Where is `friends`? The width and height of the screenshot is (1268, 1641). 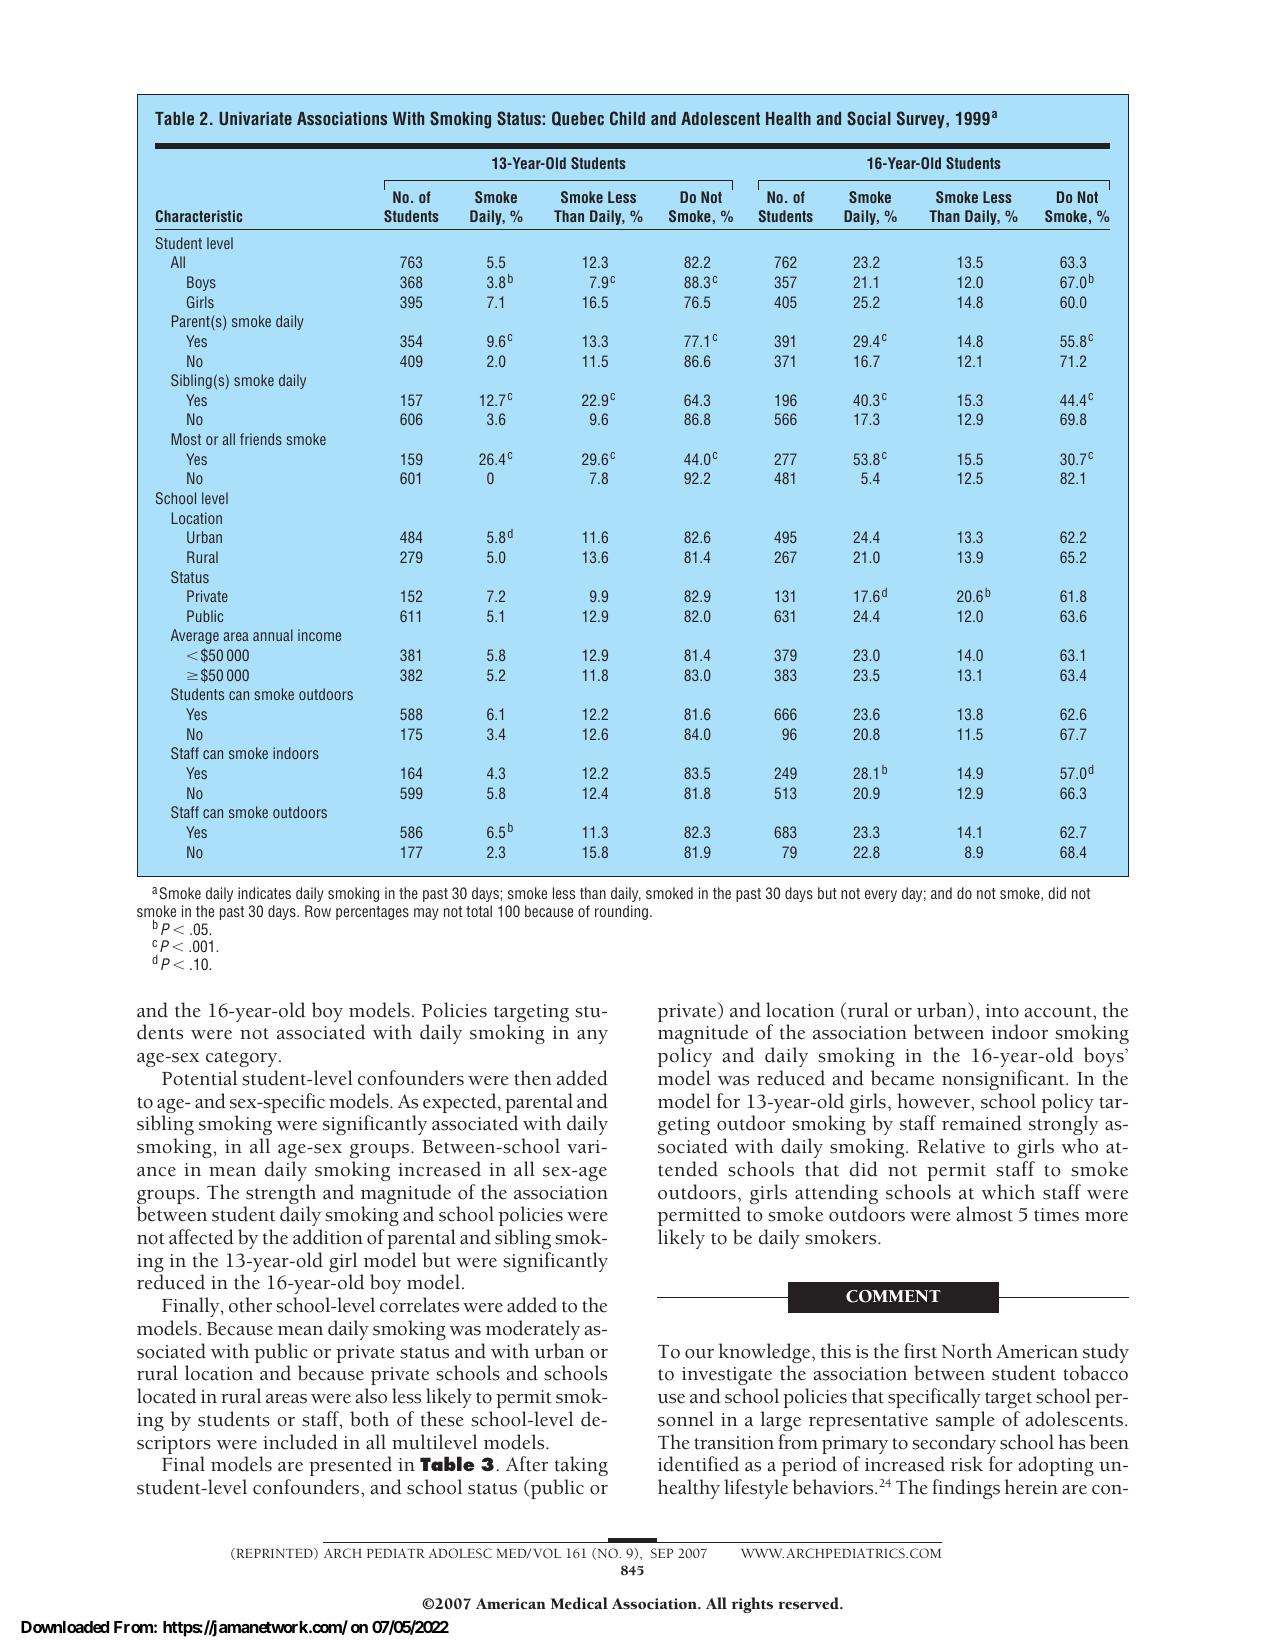
friends is located at coordinates (261, 439).
